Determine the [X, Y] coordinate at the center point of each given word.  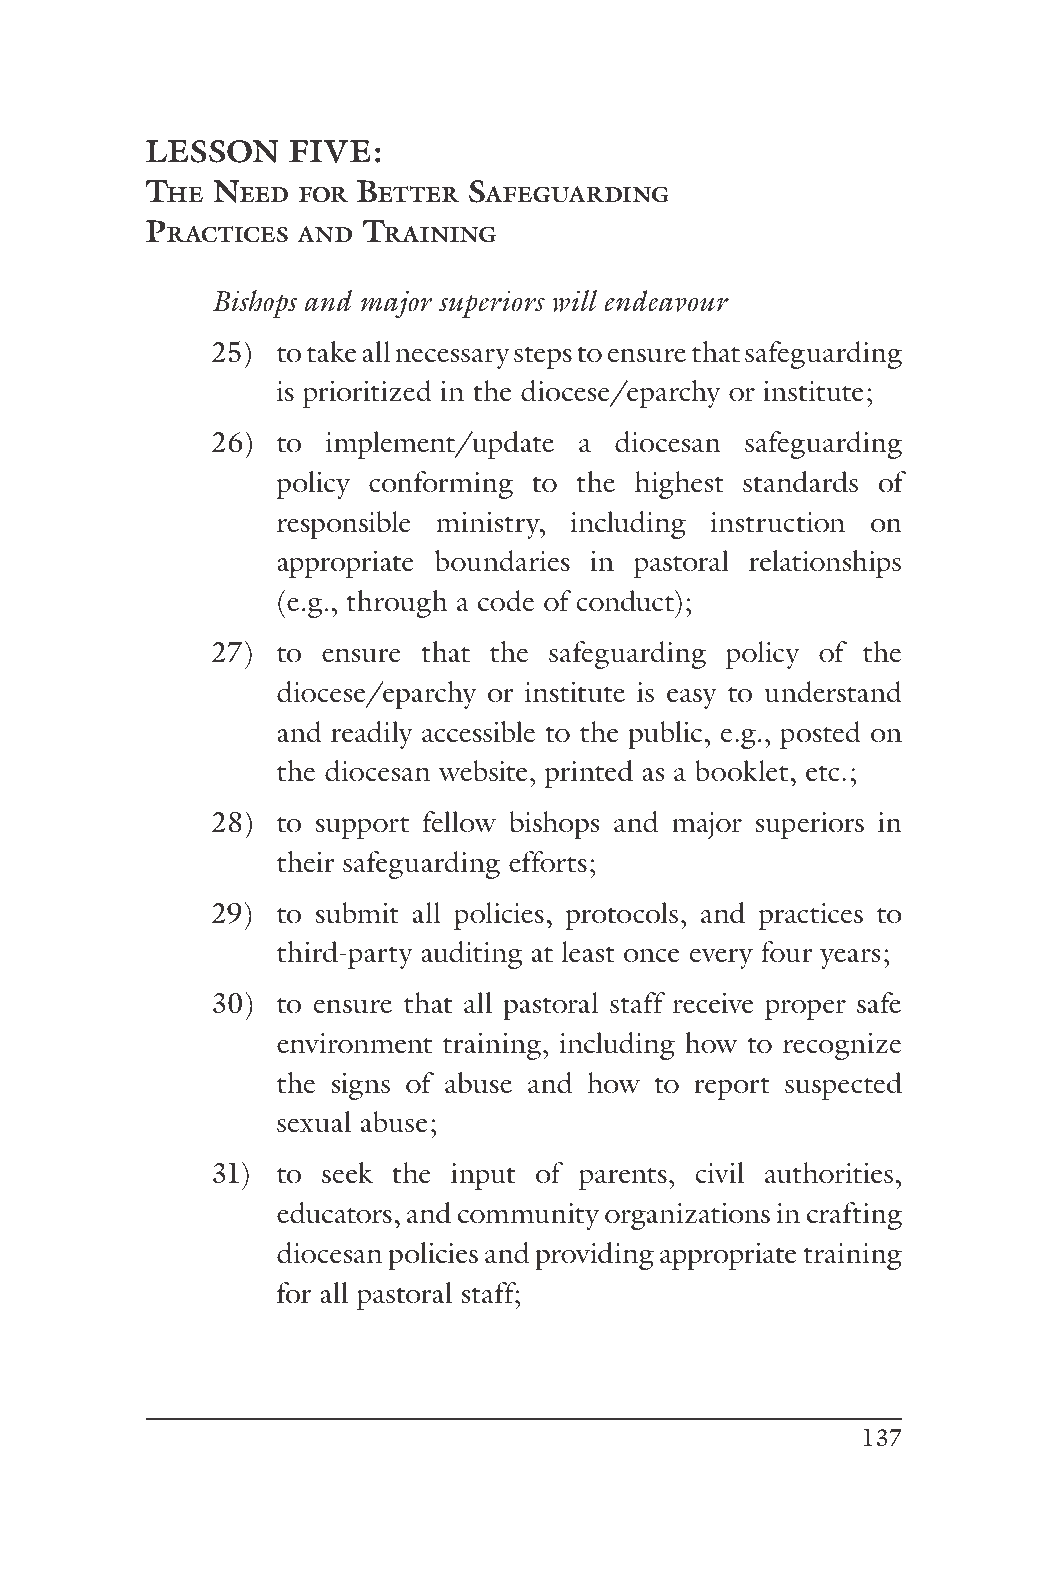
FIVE [330, 151]
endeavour [667, 301]
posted [820, 735]
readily [372, 735]
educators [334, 1213]
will [574, 301]
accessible [478, 732]
